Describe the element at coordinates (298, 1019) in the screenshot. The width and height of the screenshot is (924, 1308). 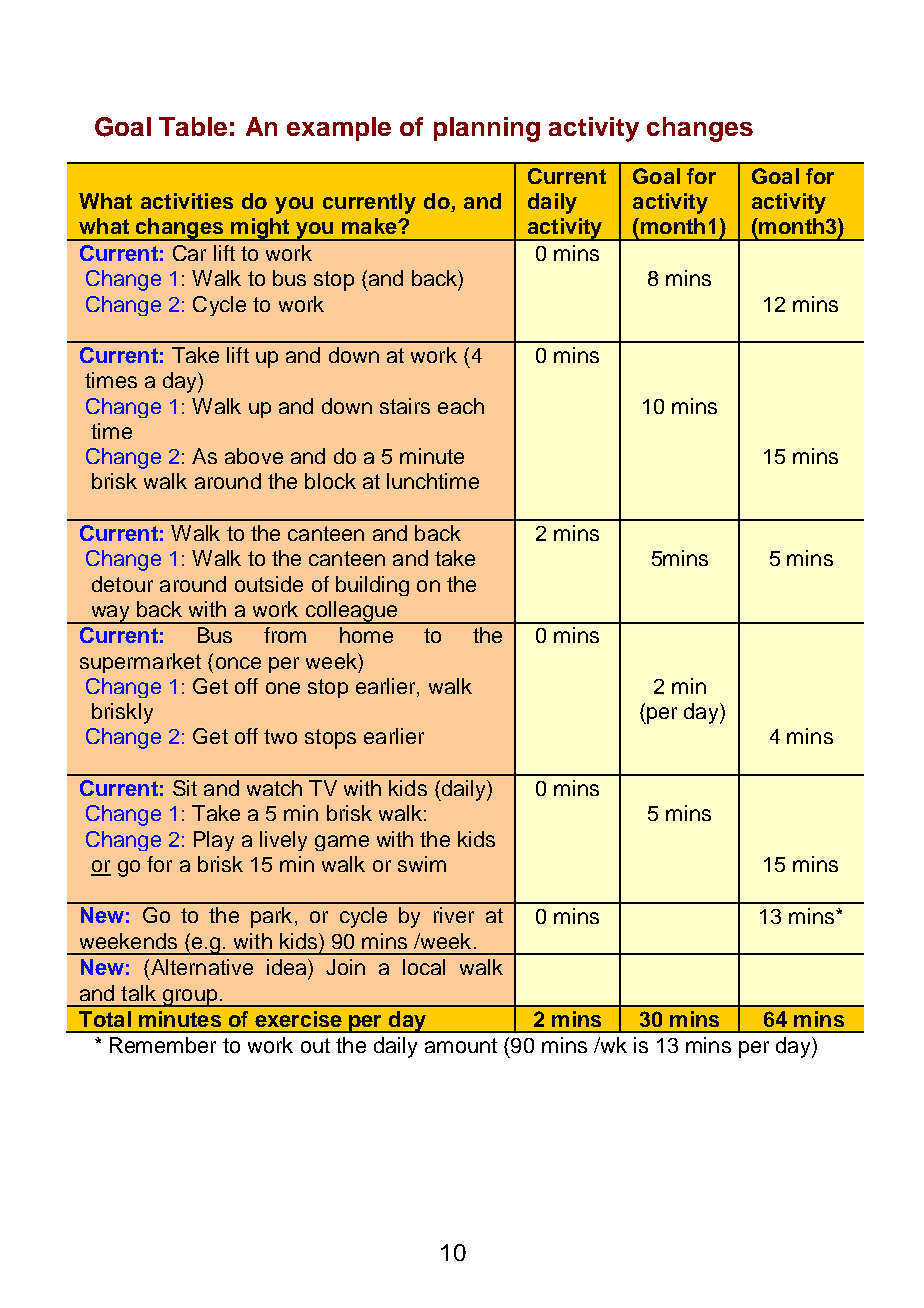
I see `exercise` at that location.
